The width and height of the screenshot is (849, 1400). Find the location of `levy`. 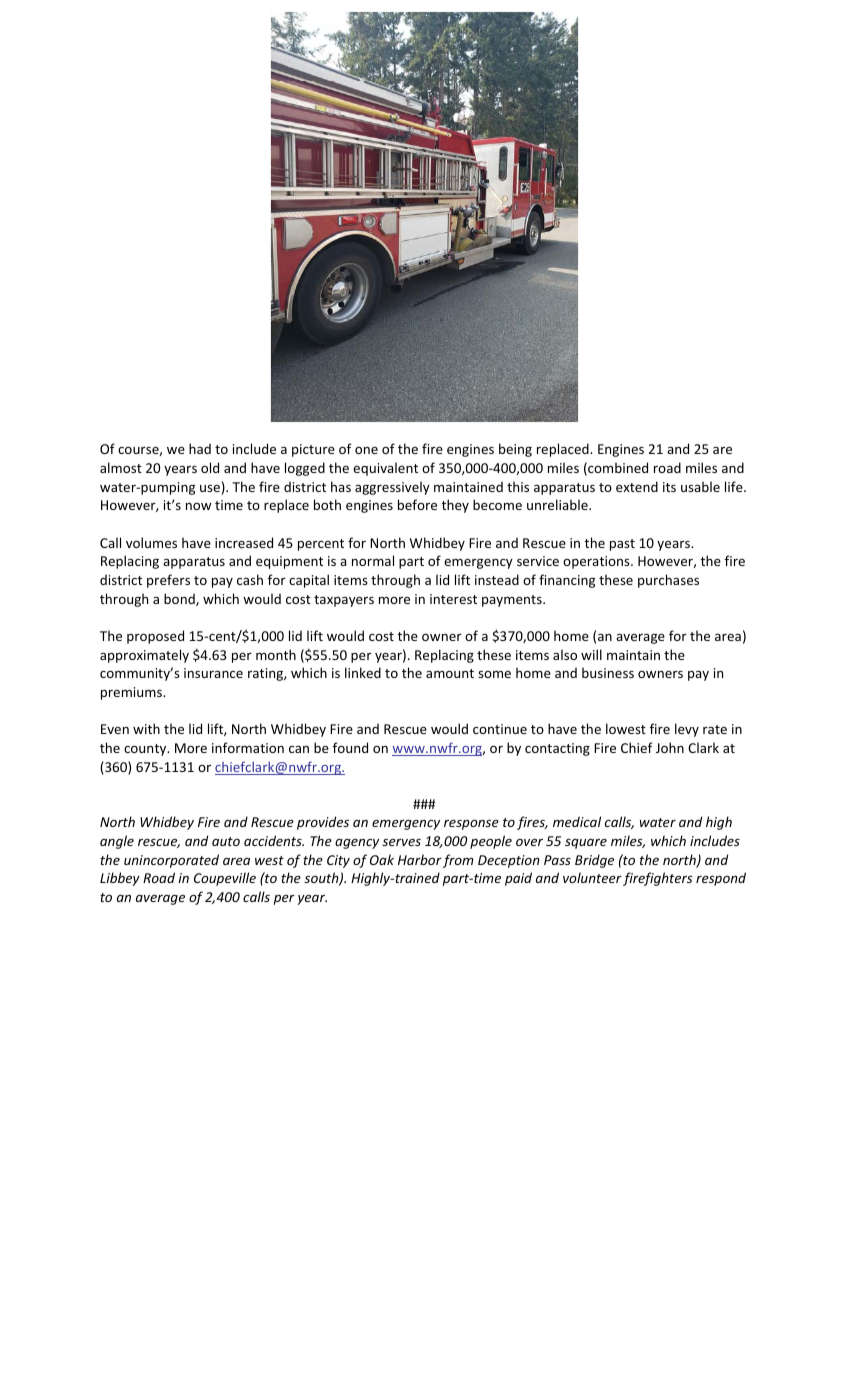

levy is located at coordinates (687, 730).
